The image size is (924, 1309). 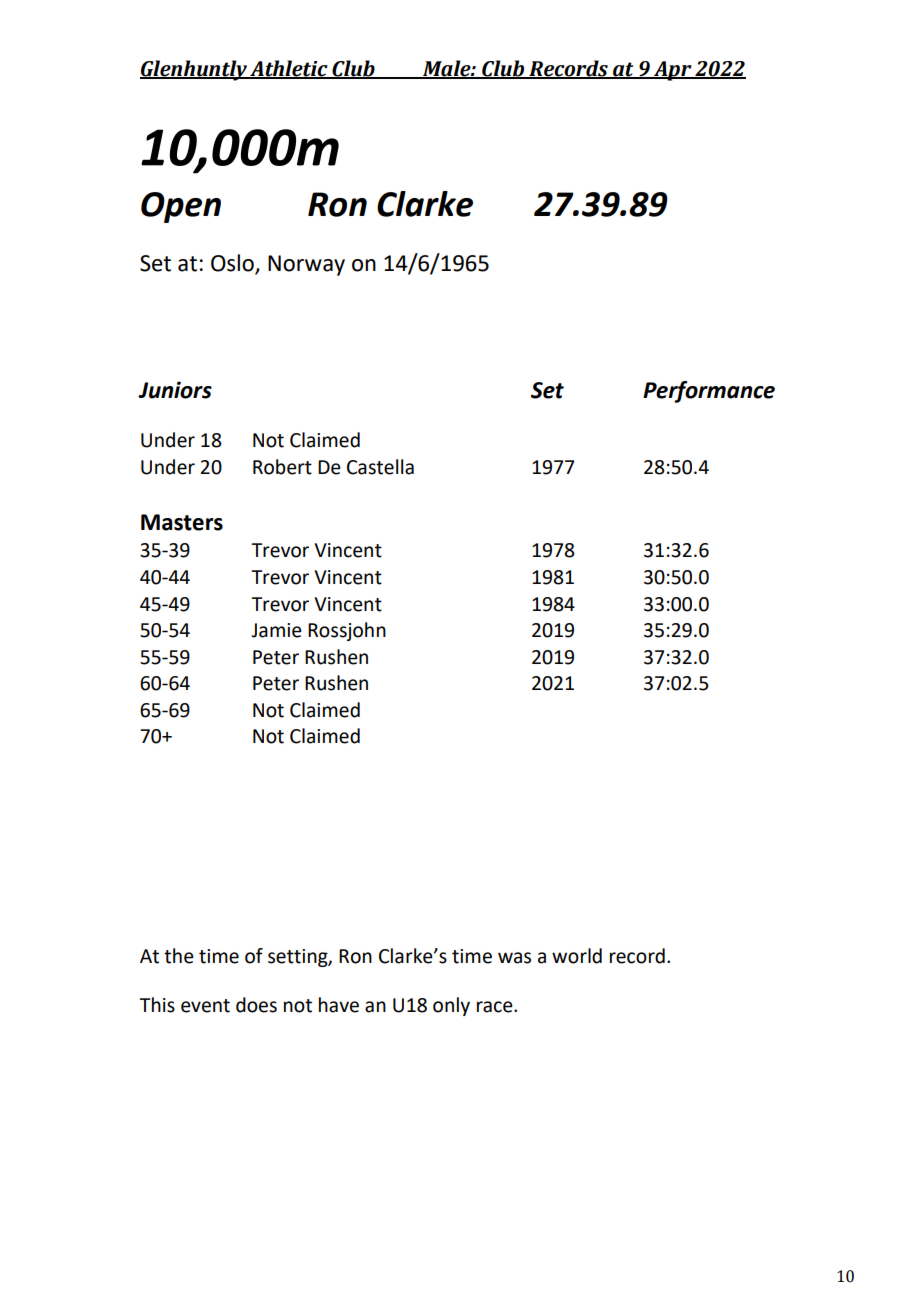 I want to click on world, so click(x=577, y=956).
